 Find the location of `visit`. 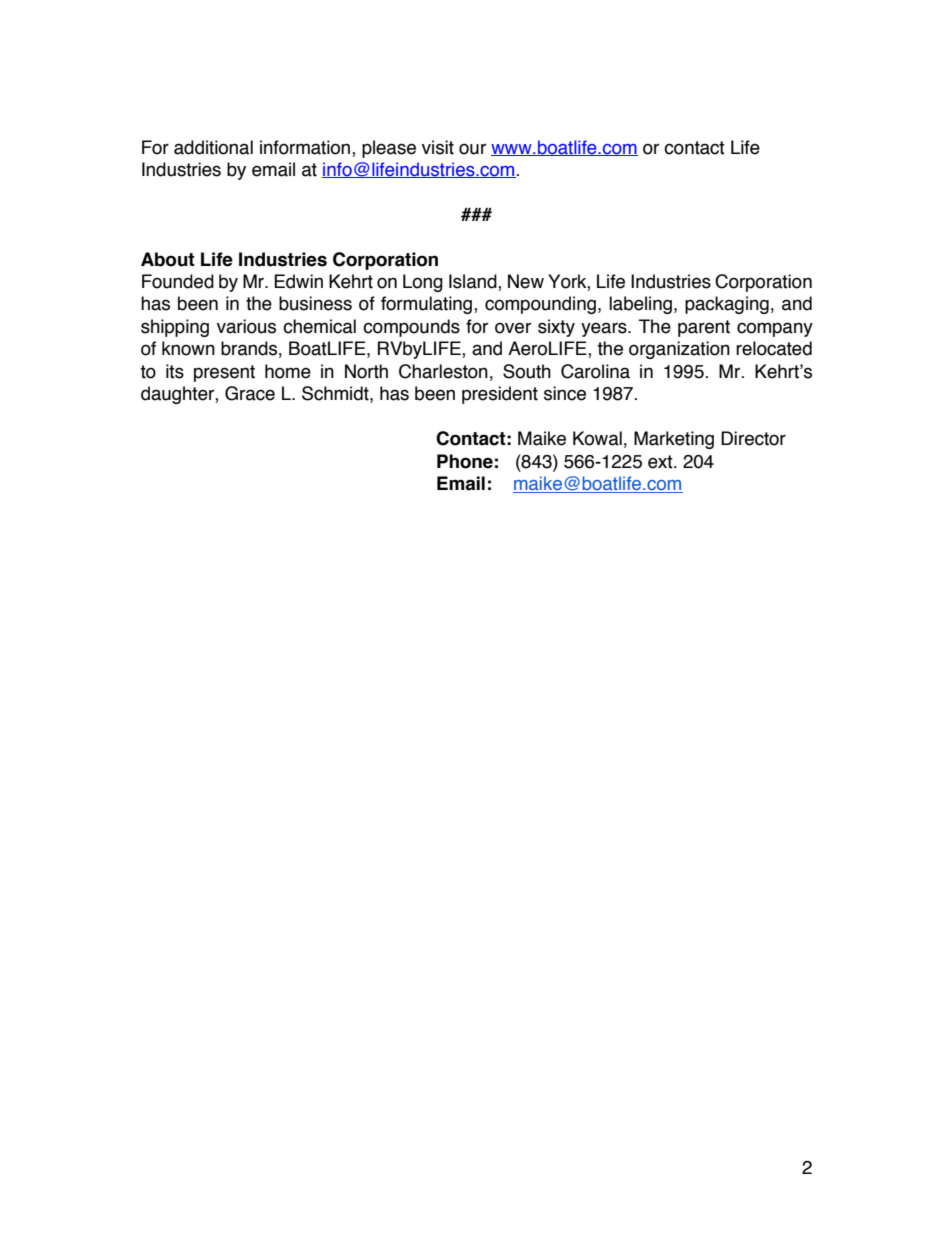

visit is located at coordinates (438, 147).
